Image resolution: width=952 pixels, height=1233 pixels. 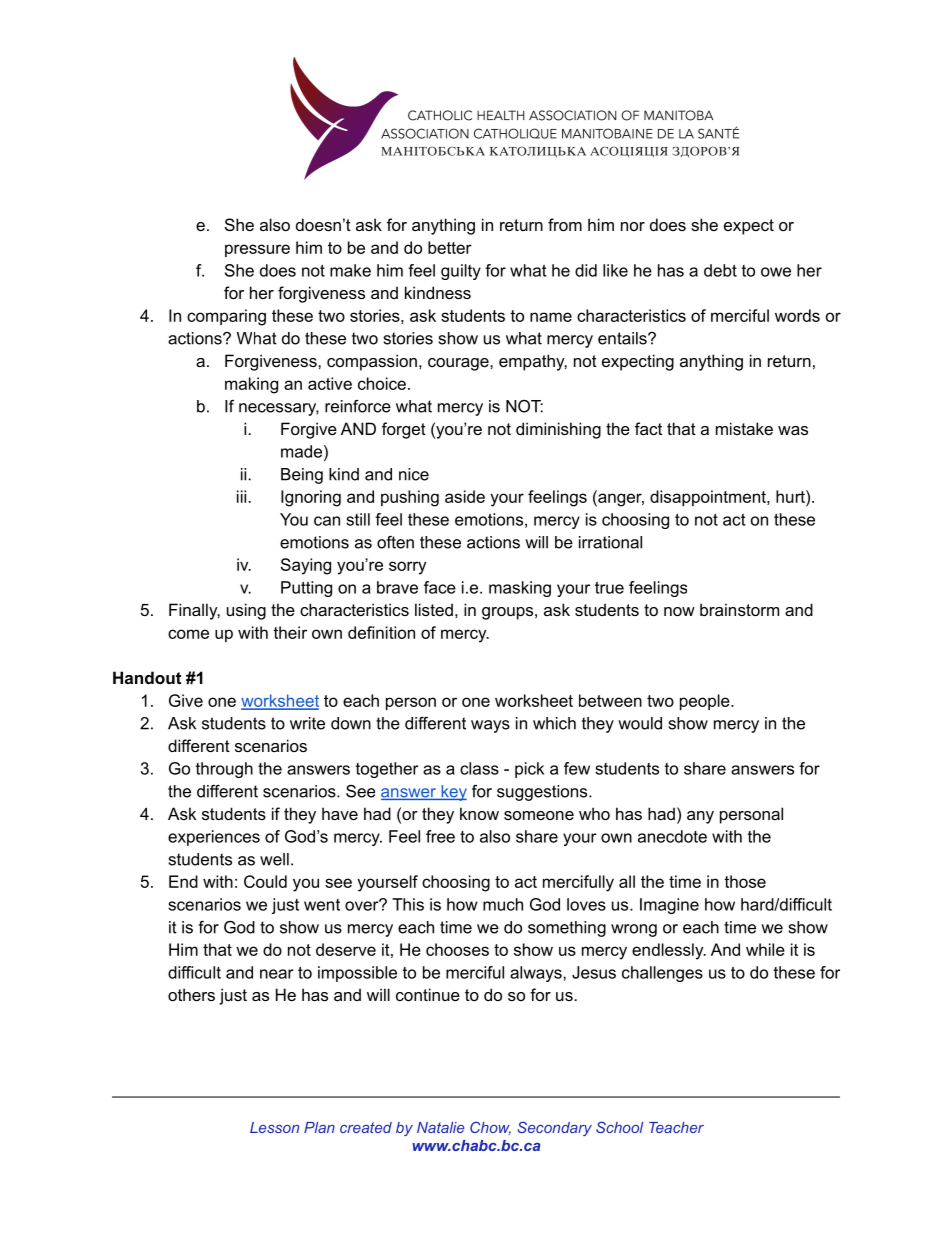 What do you see at coordinates (188, 634) in the screenshot?
I see `come` at bounding box center [188, 634].
